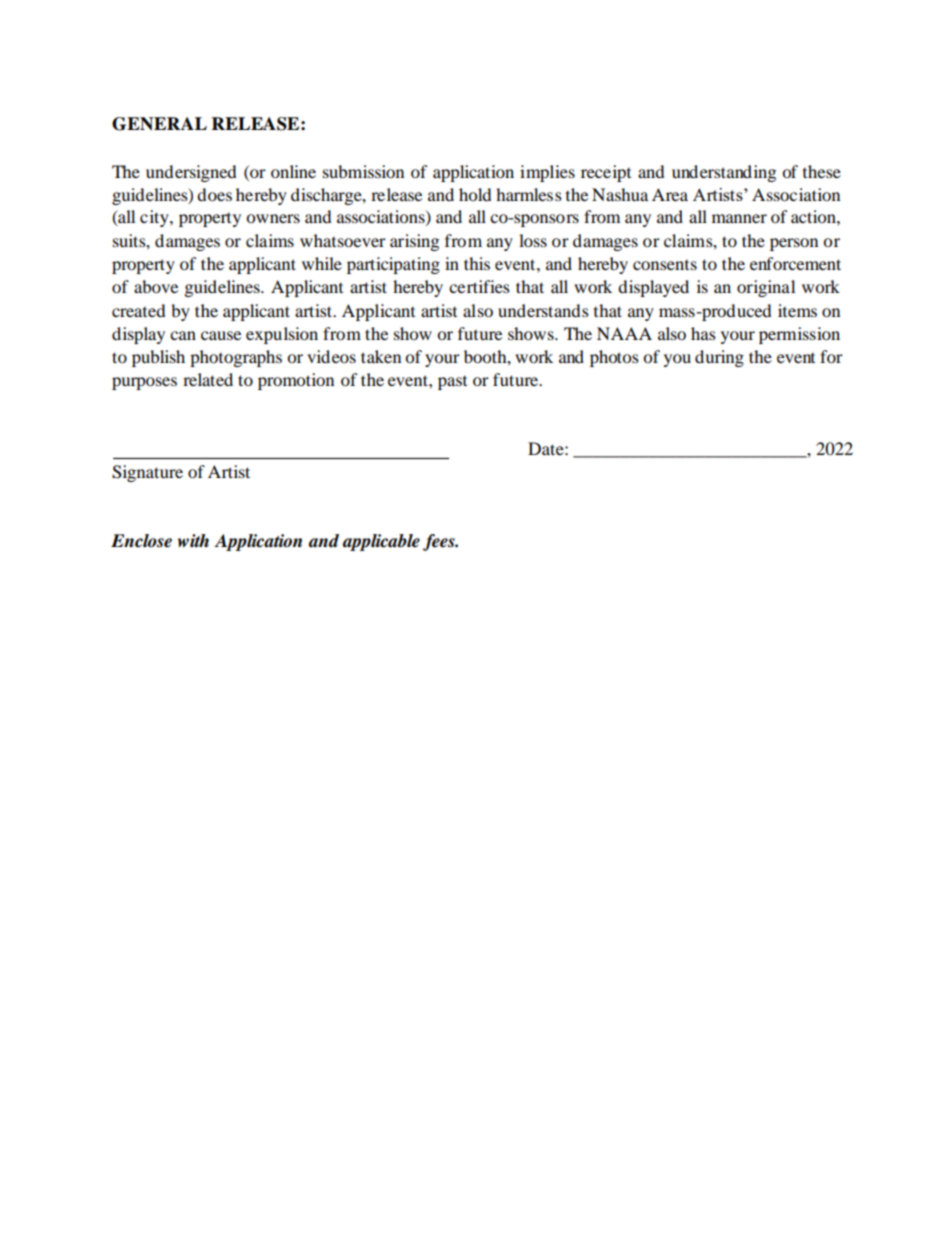 This image has height=1233, width=952. What do you see at coordinates (719, 358) in the image?
I see `during` at bounding box center [719, 358].
